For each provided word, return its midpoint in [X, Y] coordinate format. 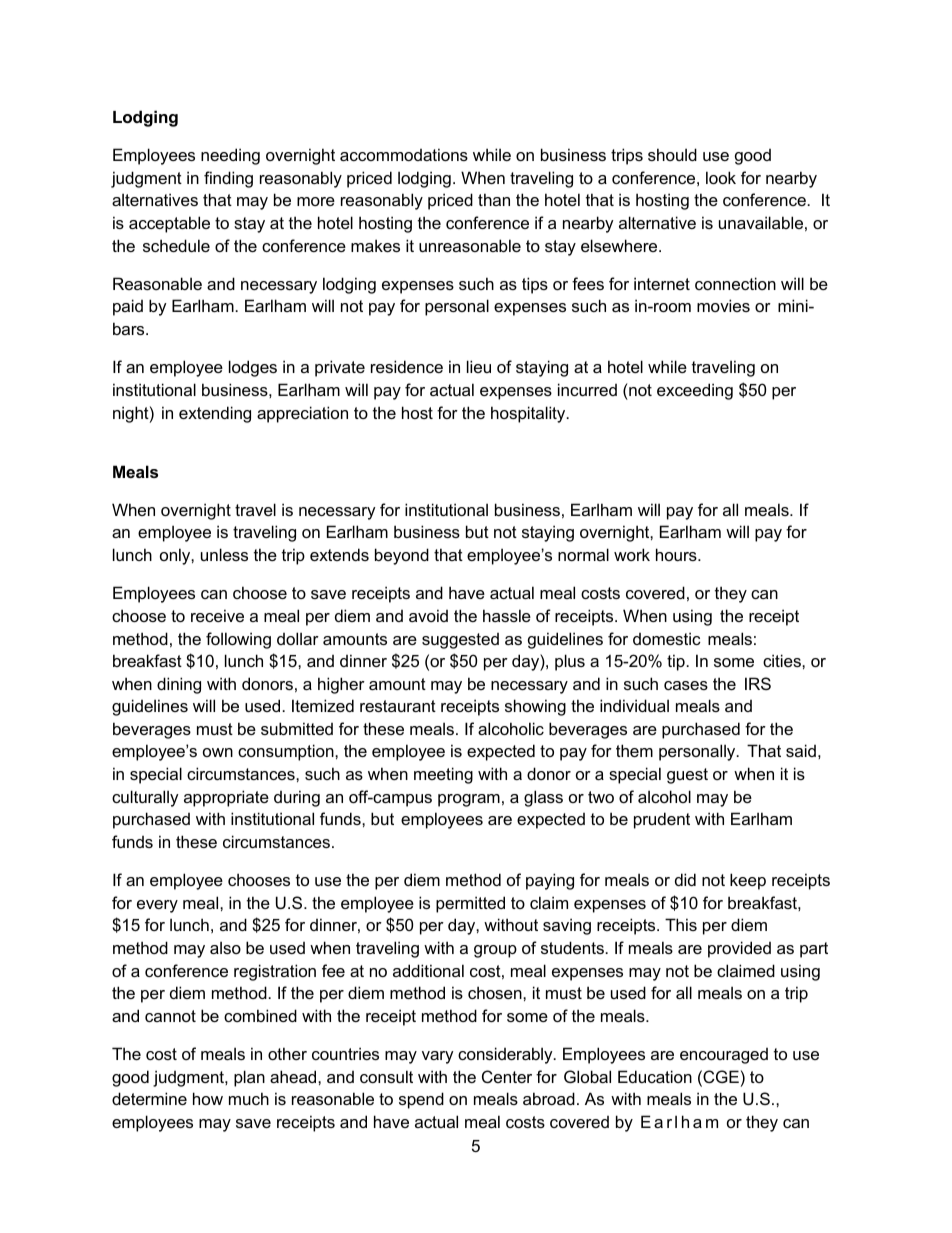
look [721, 177]
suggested [460, 641]
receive [217, 615]
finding [228, 179]
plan [249, 1078]
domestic [667, 638]
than [494, 199]
